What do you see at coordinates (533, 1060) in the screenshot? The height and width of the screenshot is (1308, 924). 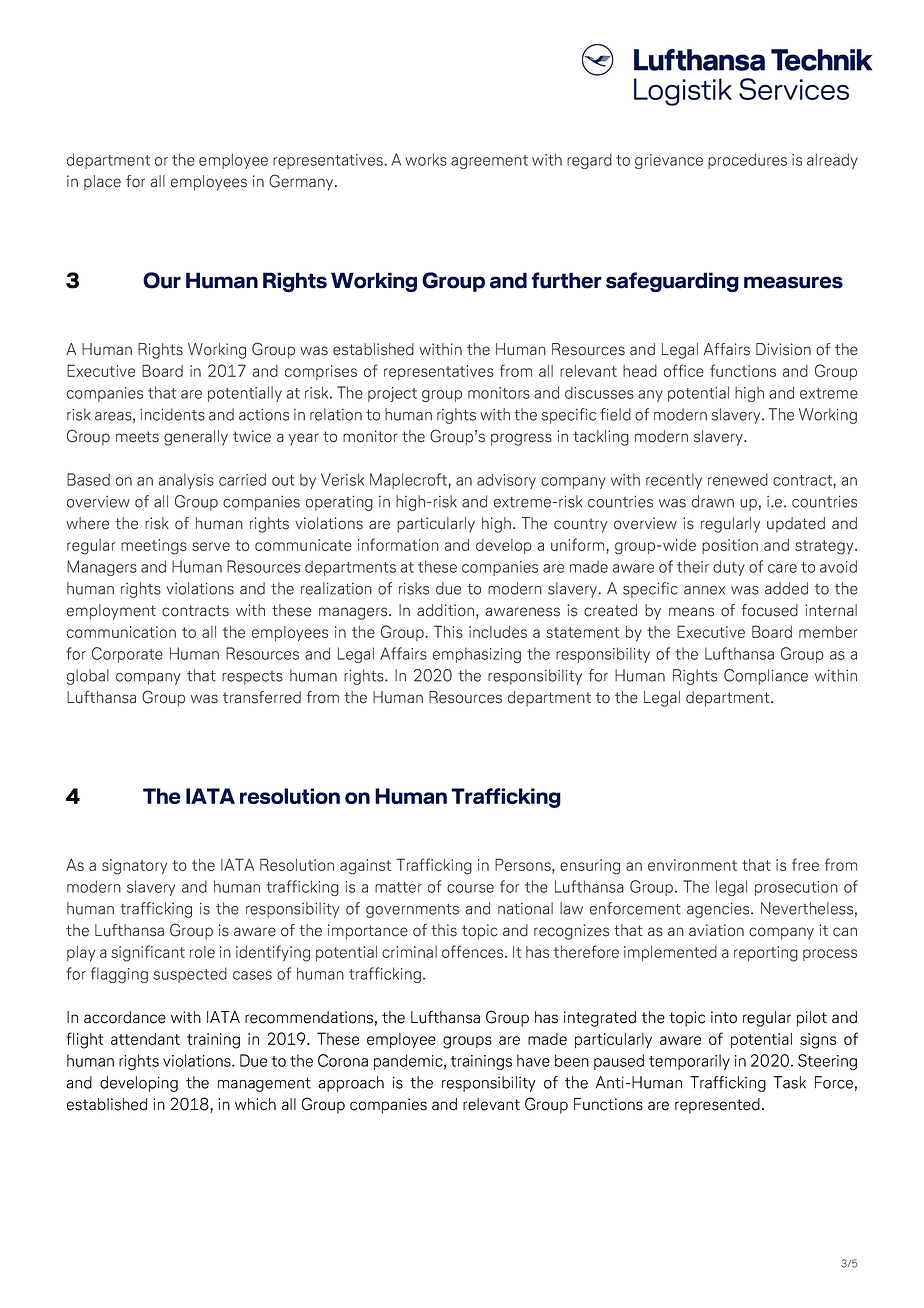 I see `have` at bounding box center [533, 1060].
